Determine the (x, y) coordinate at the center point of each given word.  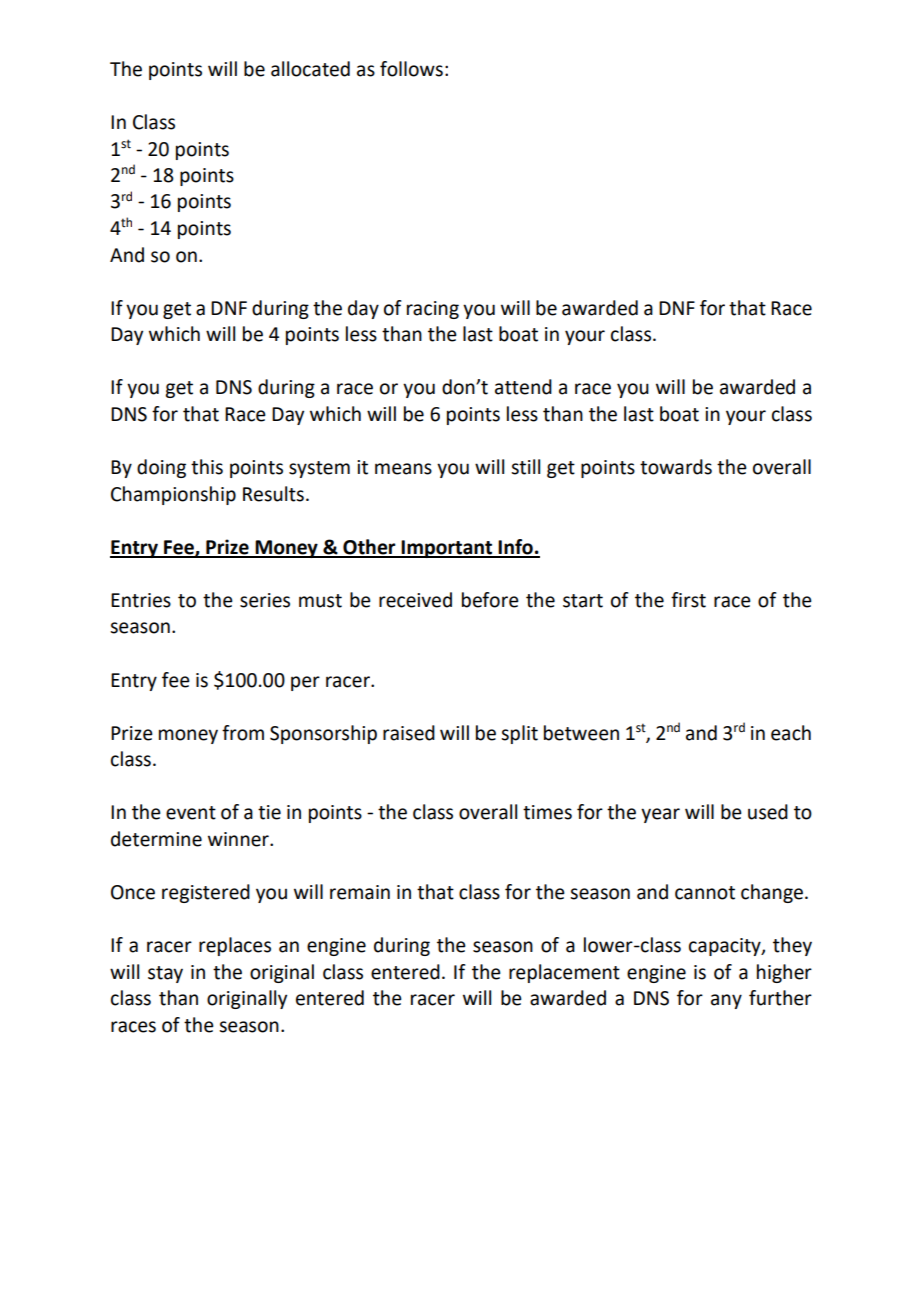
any (726, 1001)
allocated (310, 69)
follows (411, 69)
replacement (564, 973)
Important (447, 549)
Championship (173, 495)
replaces (235, 946)
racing (433, 310)
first (688, 600)
